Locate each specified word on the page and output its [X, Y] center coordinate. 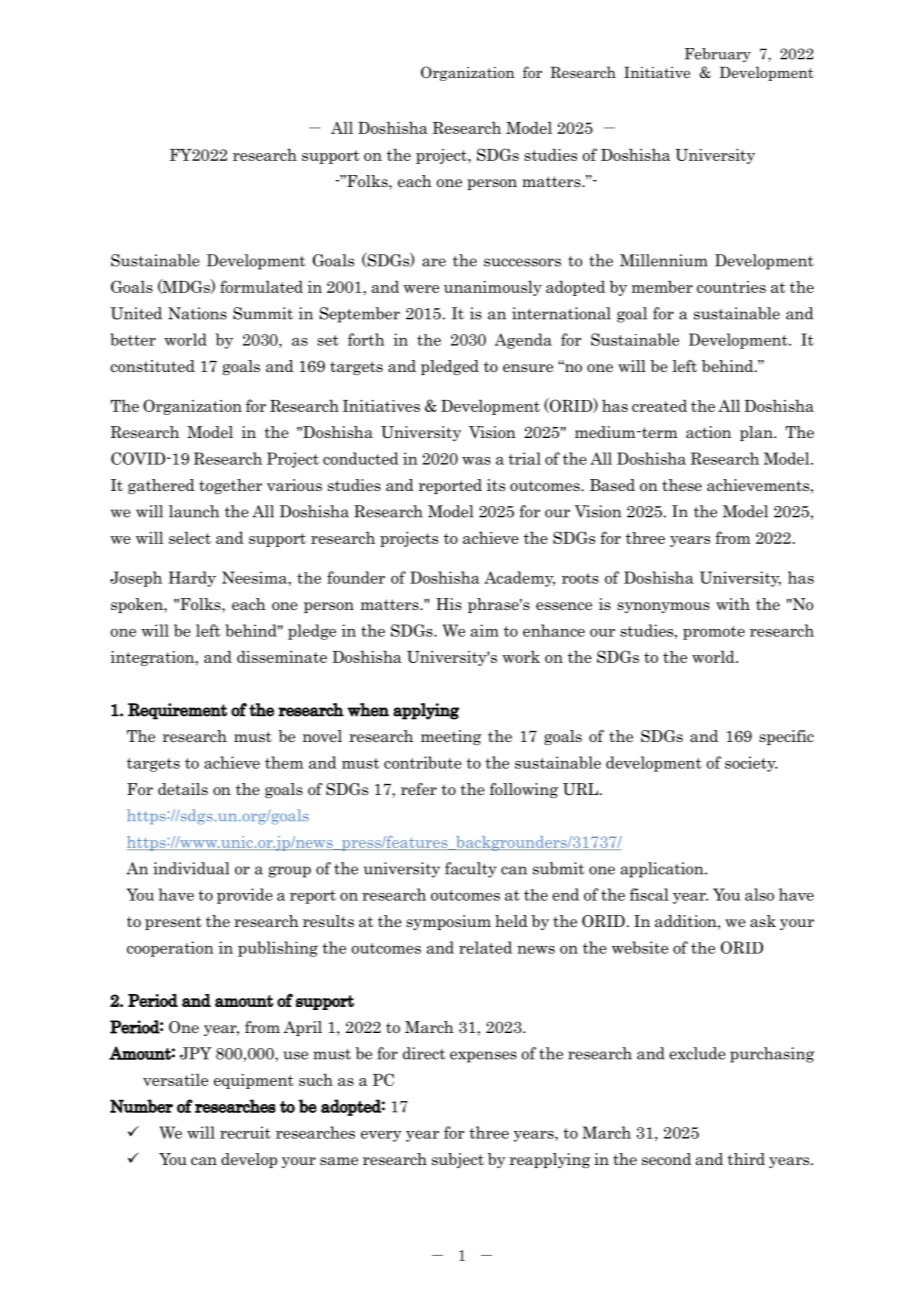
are [434, 262]
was [476, 461]
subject [458, 1160]
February [718, 55]
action [708, 432]
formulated [261, 286]
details [183, 789]
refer [419, 789]
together [230, 486]
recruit [245, 1132]
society [751, 764]
